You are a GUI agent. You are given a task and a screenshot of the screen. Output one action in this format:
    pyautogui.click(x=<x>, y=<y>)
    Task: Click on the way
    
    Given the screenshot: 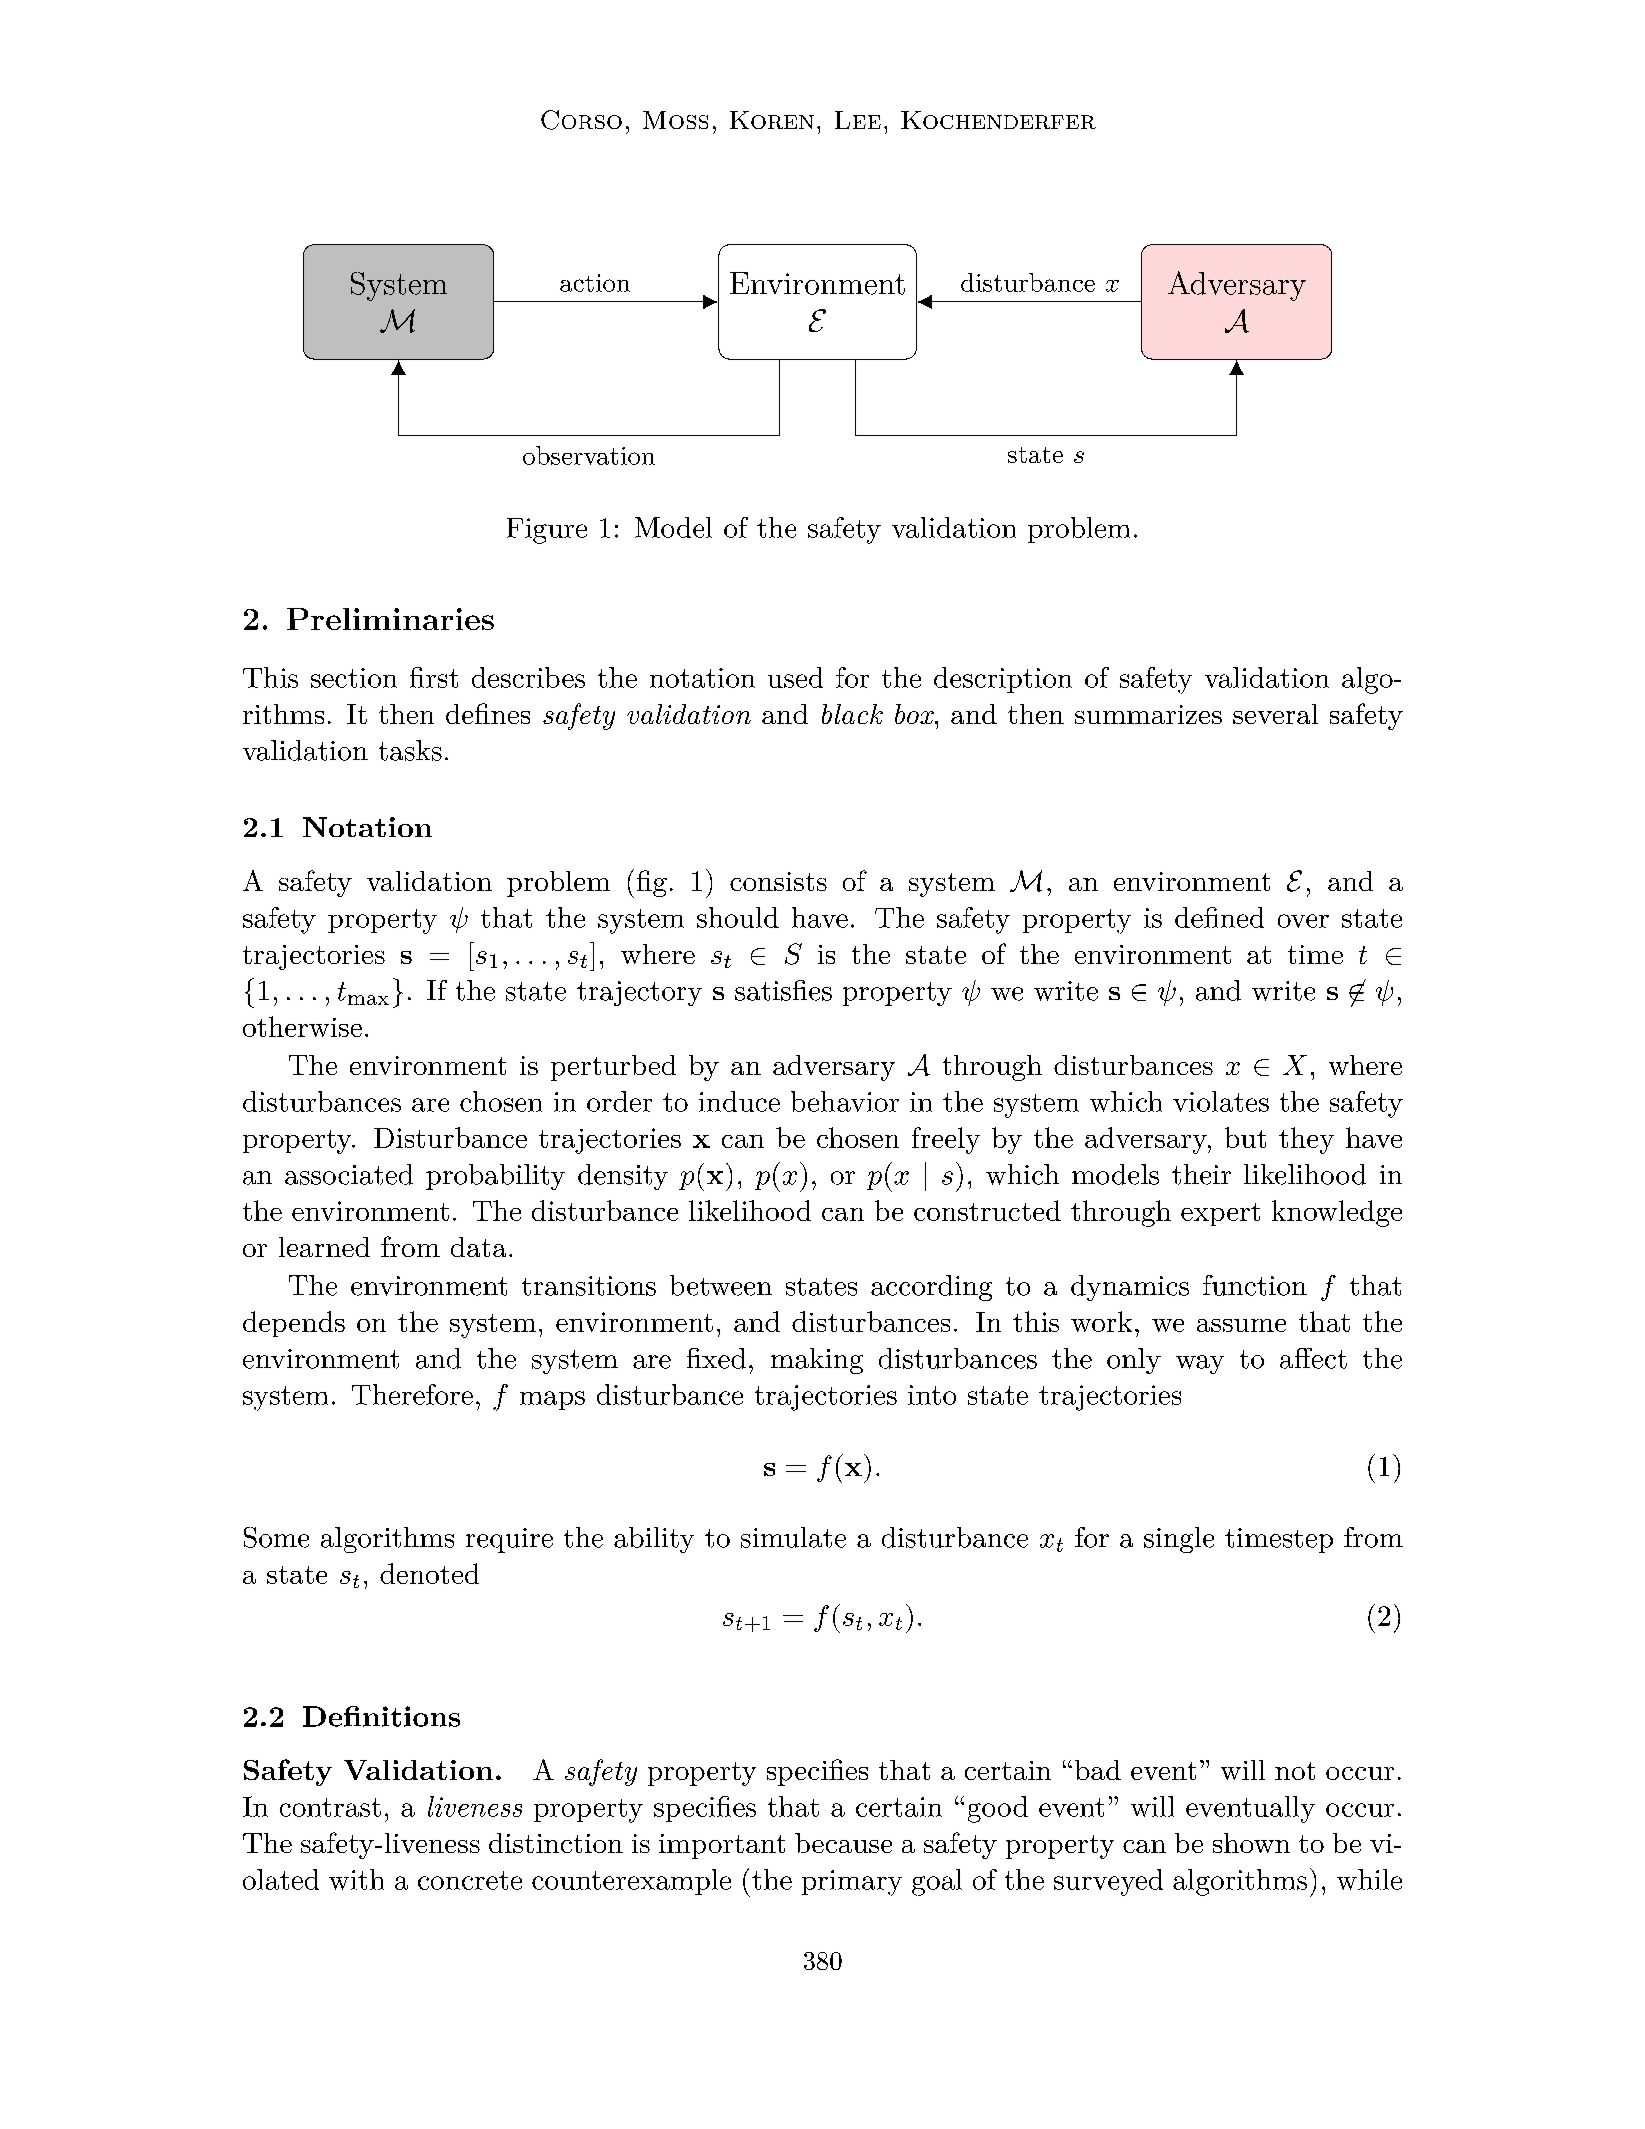 What is the action you would take?
    pyautogui.click(x=1200, y=1364)
